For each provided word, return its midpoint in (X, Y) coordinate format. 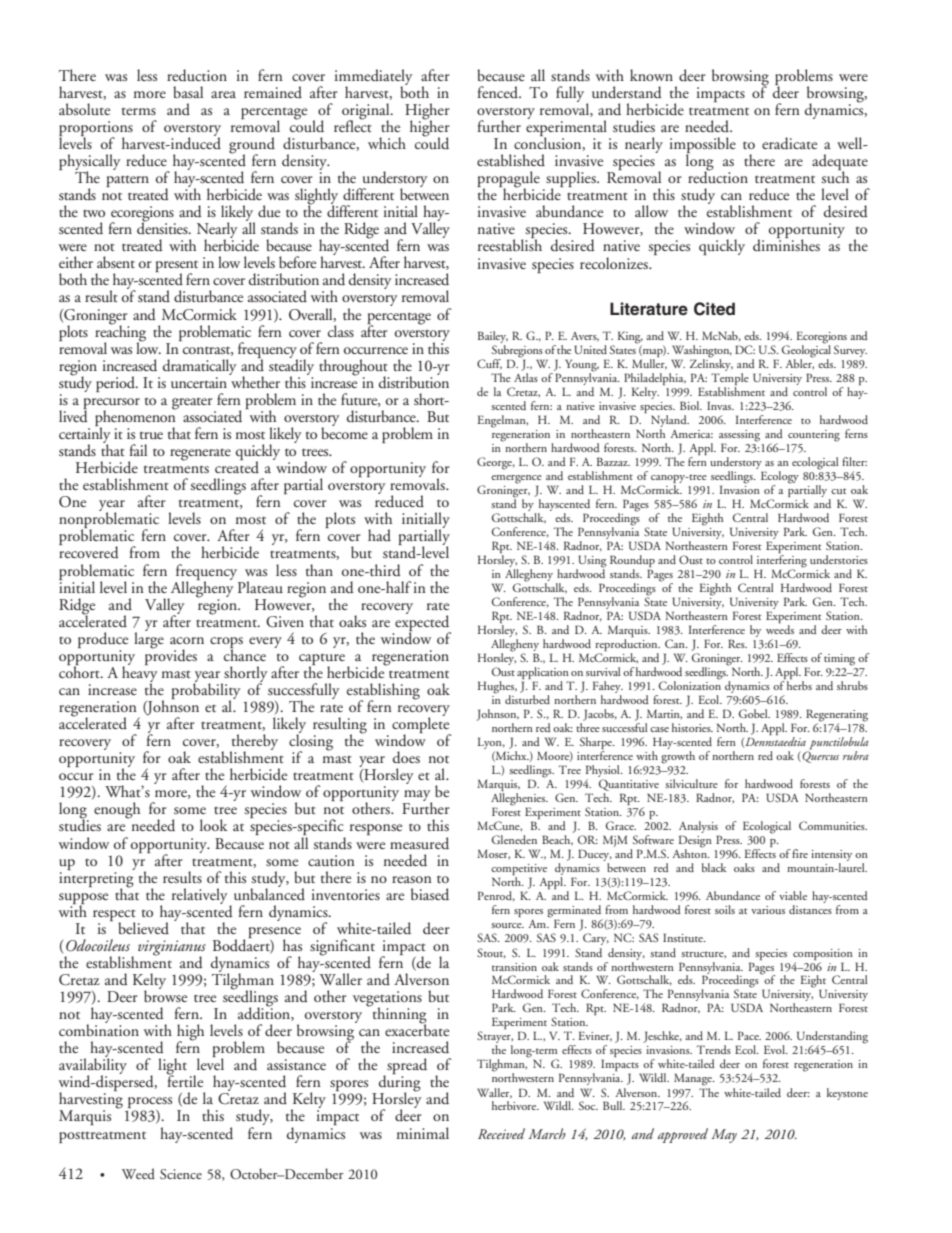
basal (188, 92)
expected (423, 623)
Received (501, 1133)
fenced (498, 92)
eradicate (789, 143)
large (149, 639)
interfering (781, 562)
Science (181, 1174)
